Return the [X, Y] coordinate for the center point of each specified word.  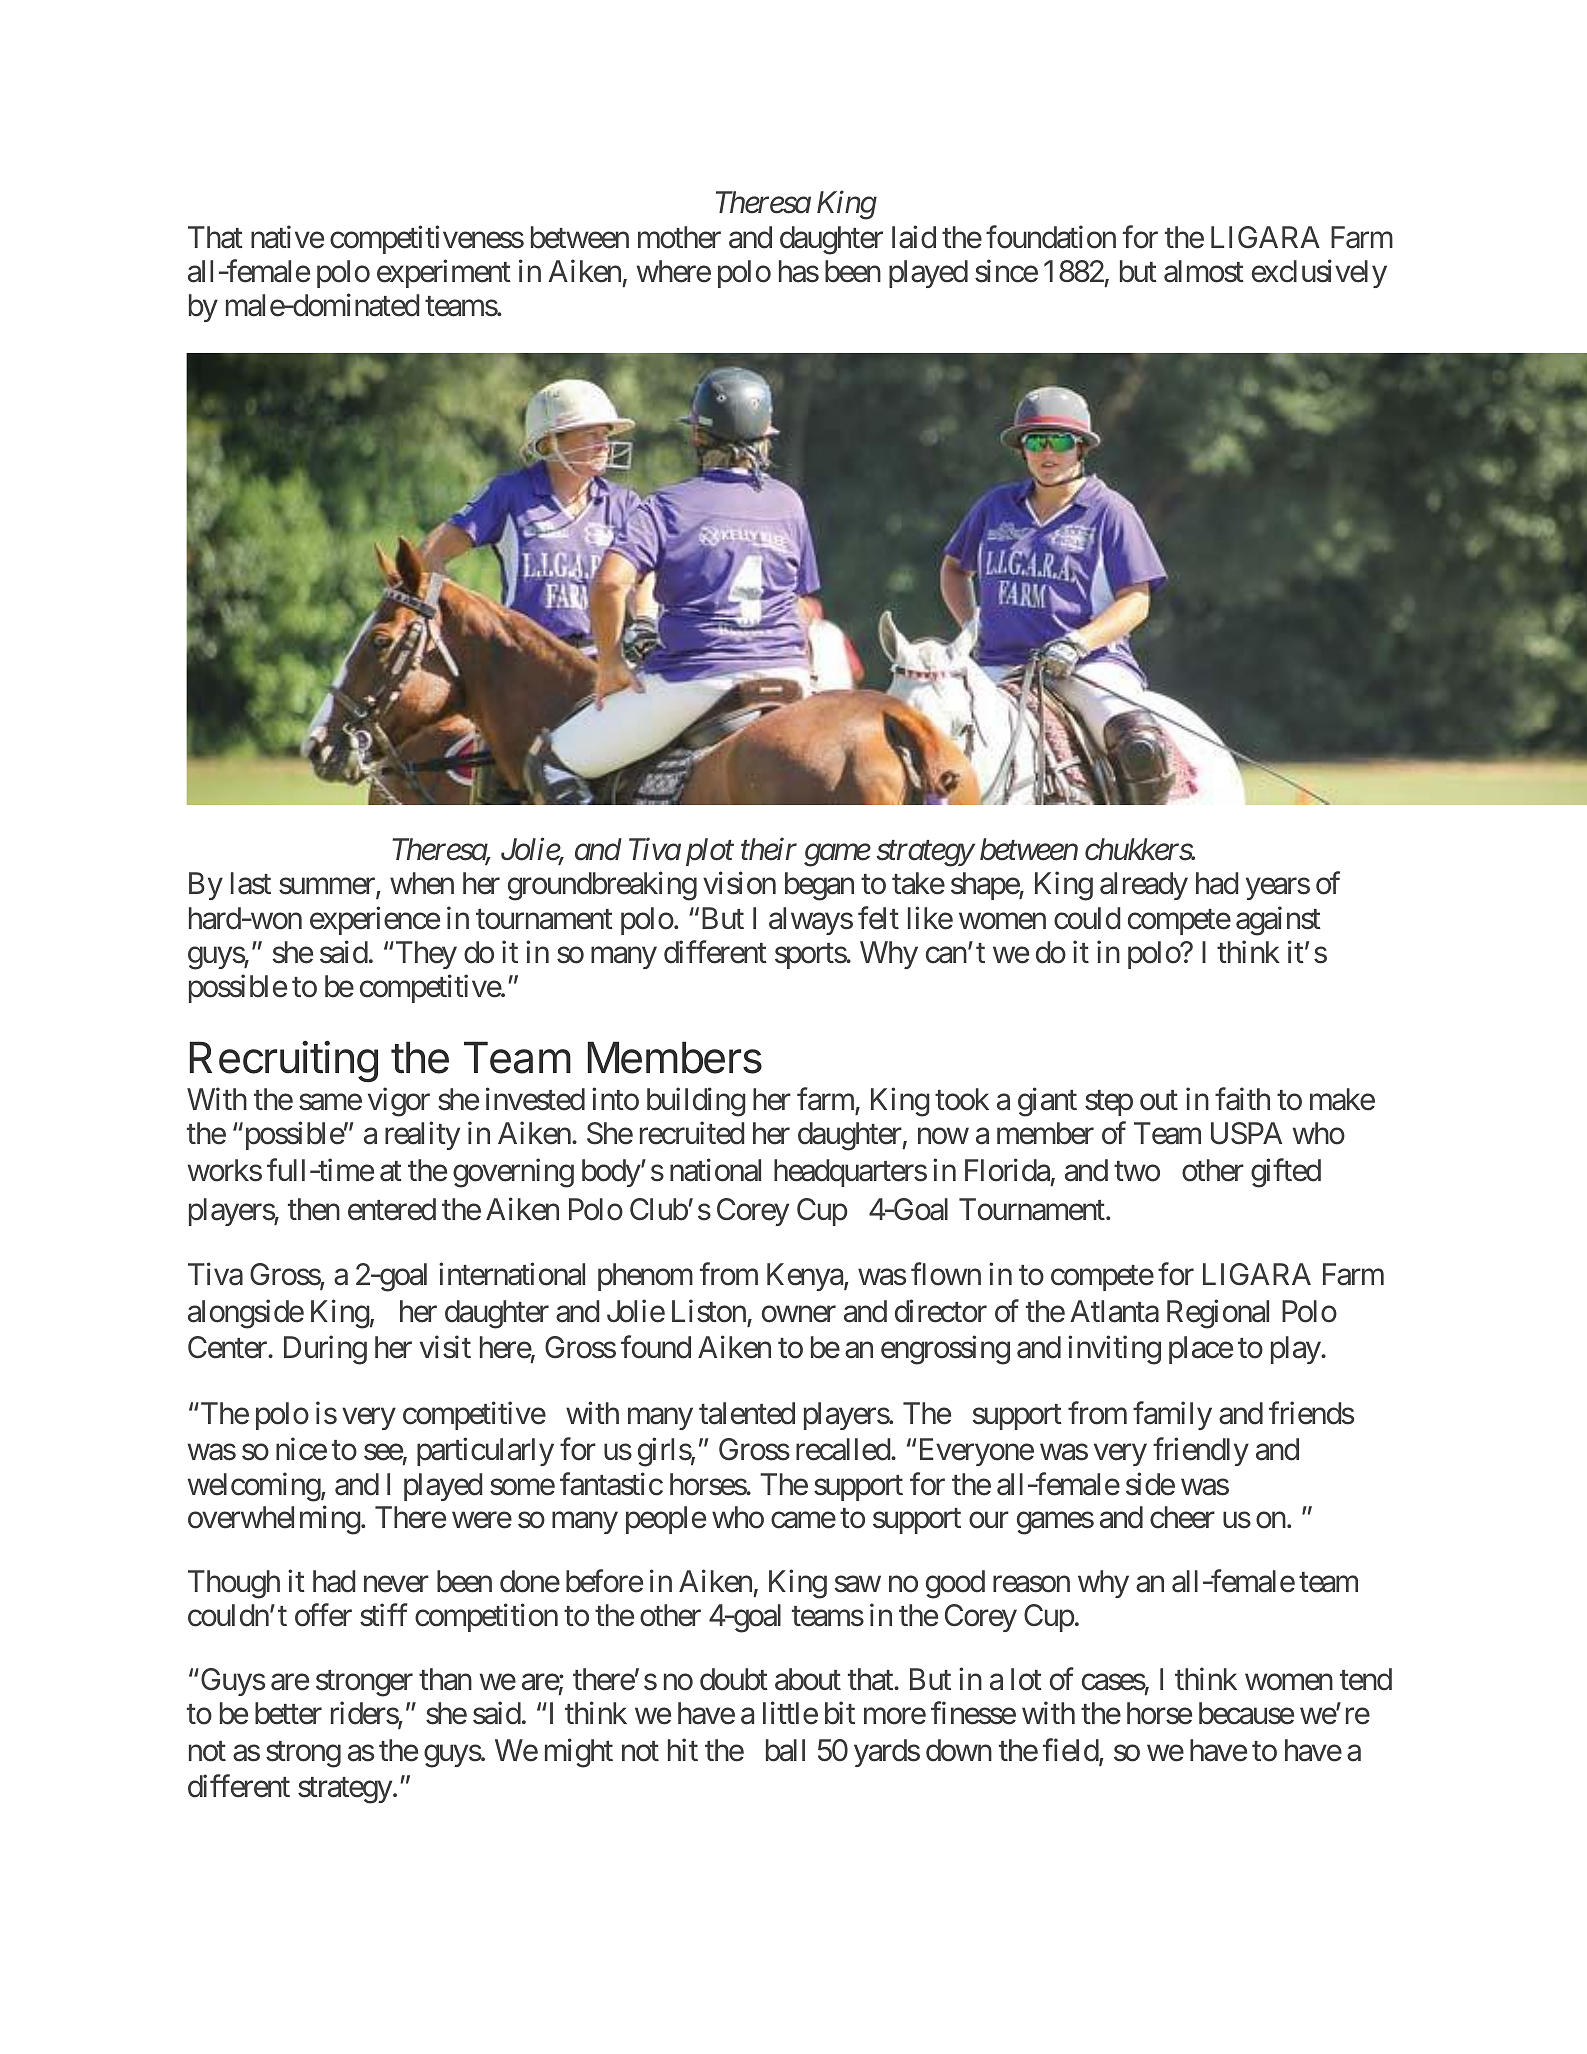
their [769, 849]
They [425, 955]
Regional [1218, 1314]
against [1278, 921]
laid [914, 237]
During [325, 1350]
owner [799, 1314]
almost [1204, 271]
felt [878, 918]
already [1144, 886]
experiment [444, 273]
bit [840, 1713]
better [288, 1713]
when [422, 883]
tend [1366, 1679]
